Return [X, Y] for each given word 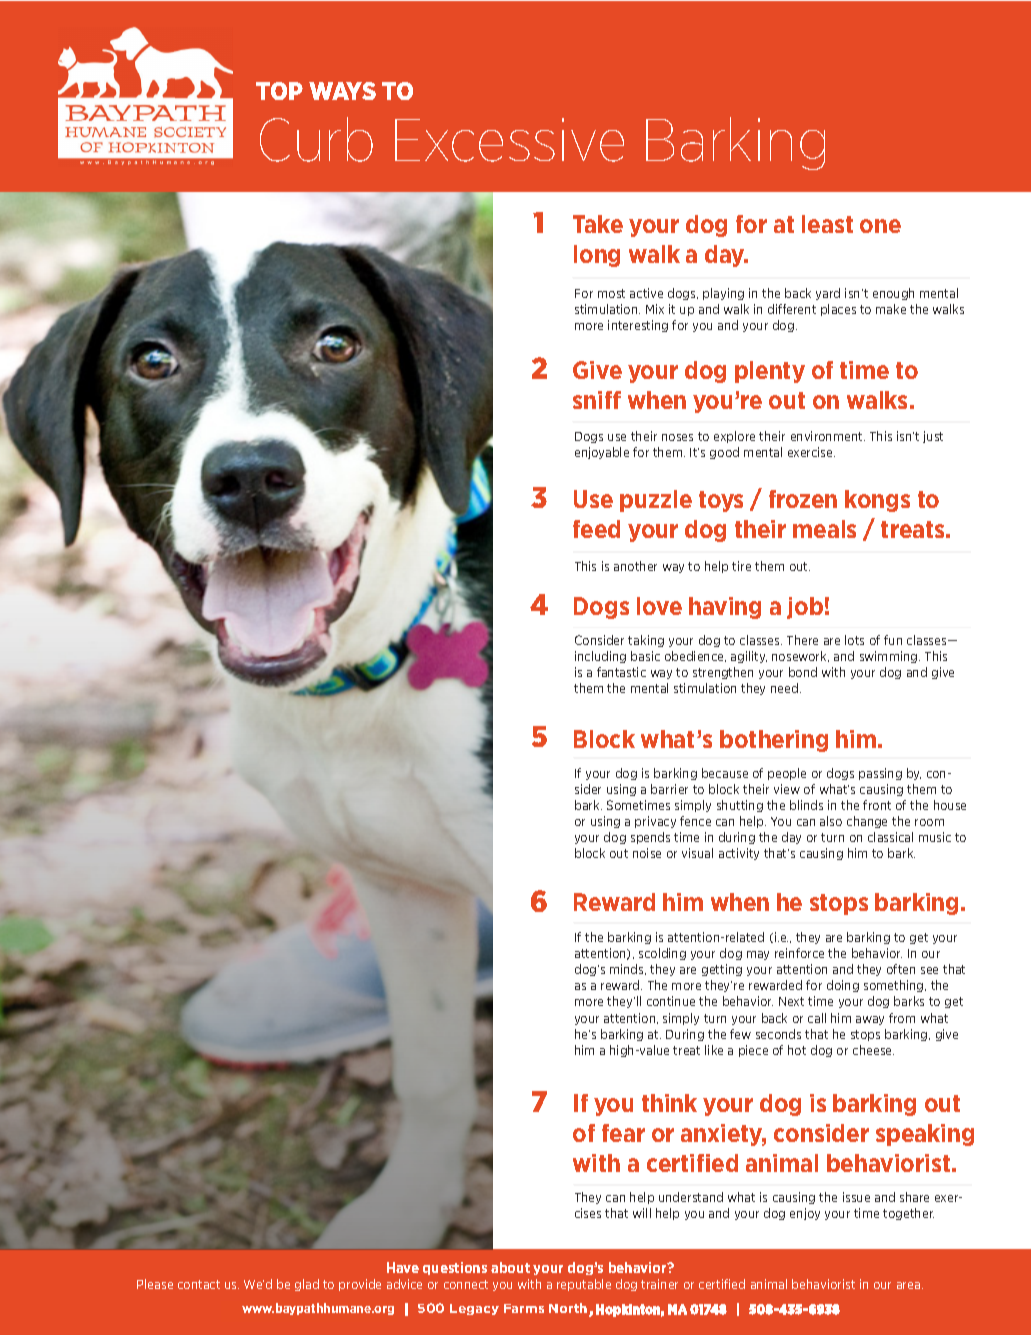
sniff [597, 400]
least [827, 224]
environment [828, 436]
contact [199, 1284]
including [600, 657]
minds [628, 969]
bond [803, 672]
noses [677, 437]
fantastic [621, 672]
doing [843, 986]
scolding [662, 954]
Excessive [509, 140]
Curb [316, 139]
